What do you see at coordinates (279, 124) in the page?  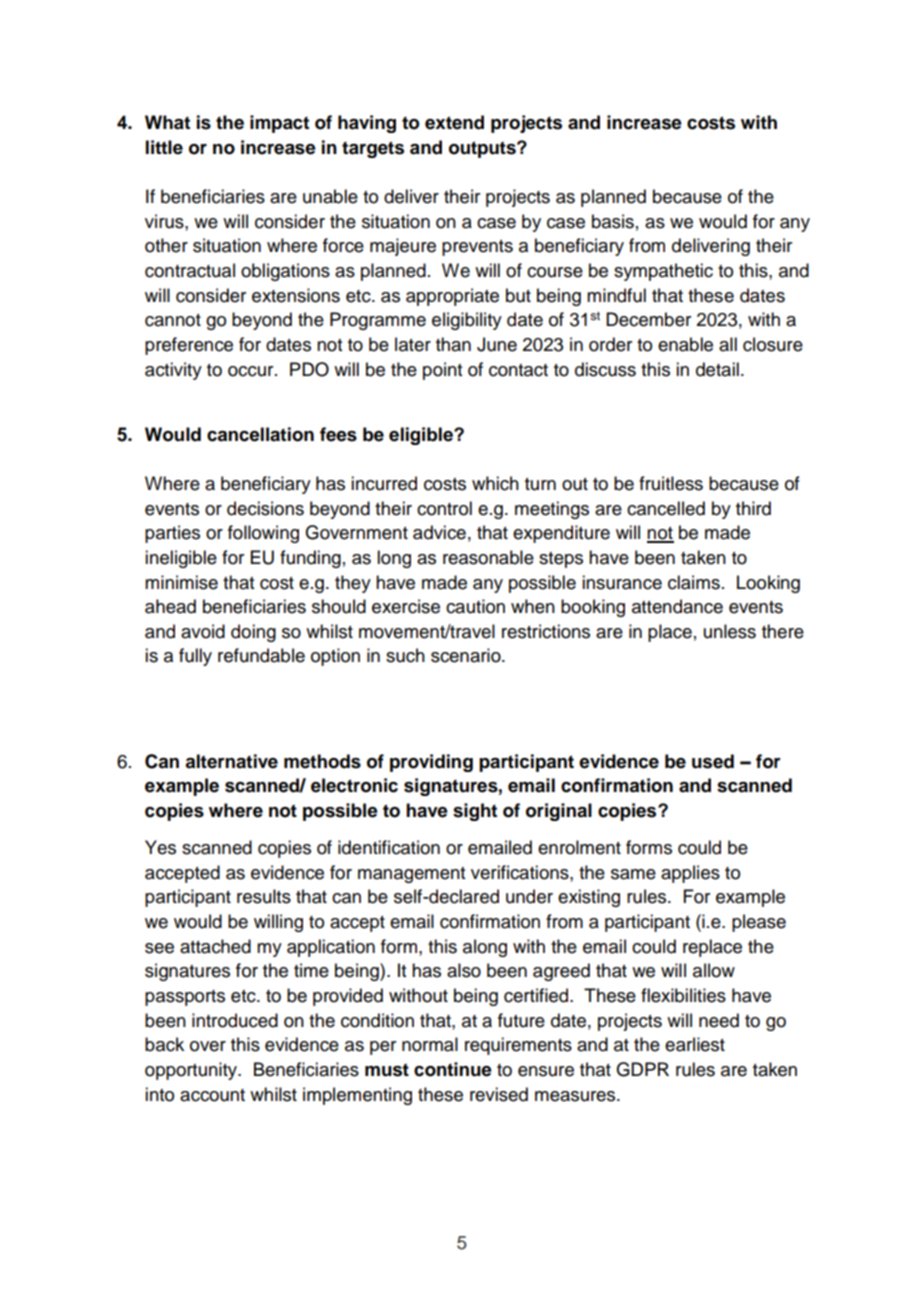 I see `impact` at bounding box center [279, 124].
